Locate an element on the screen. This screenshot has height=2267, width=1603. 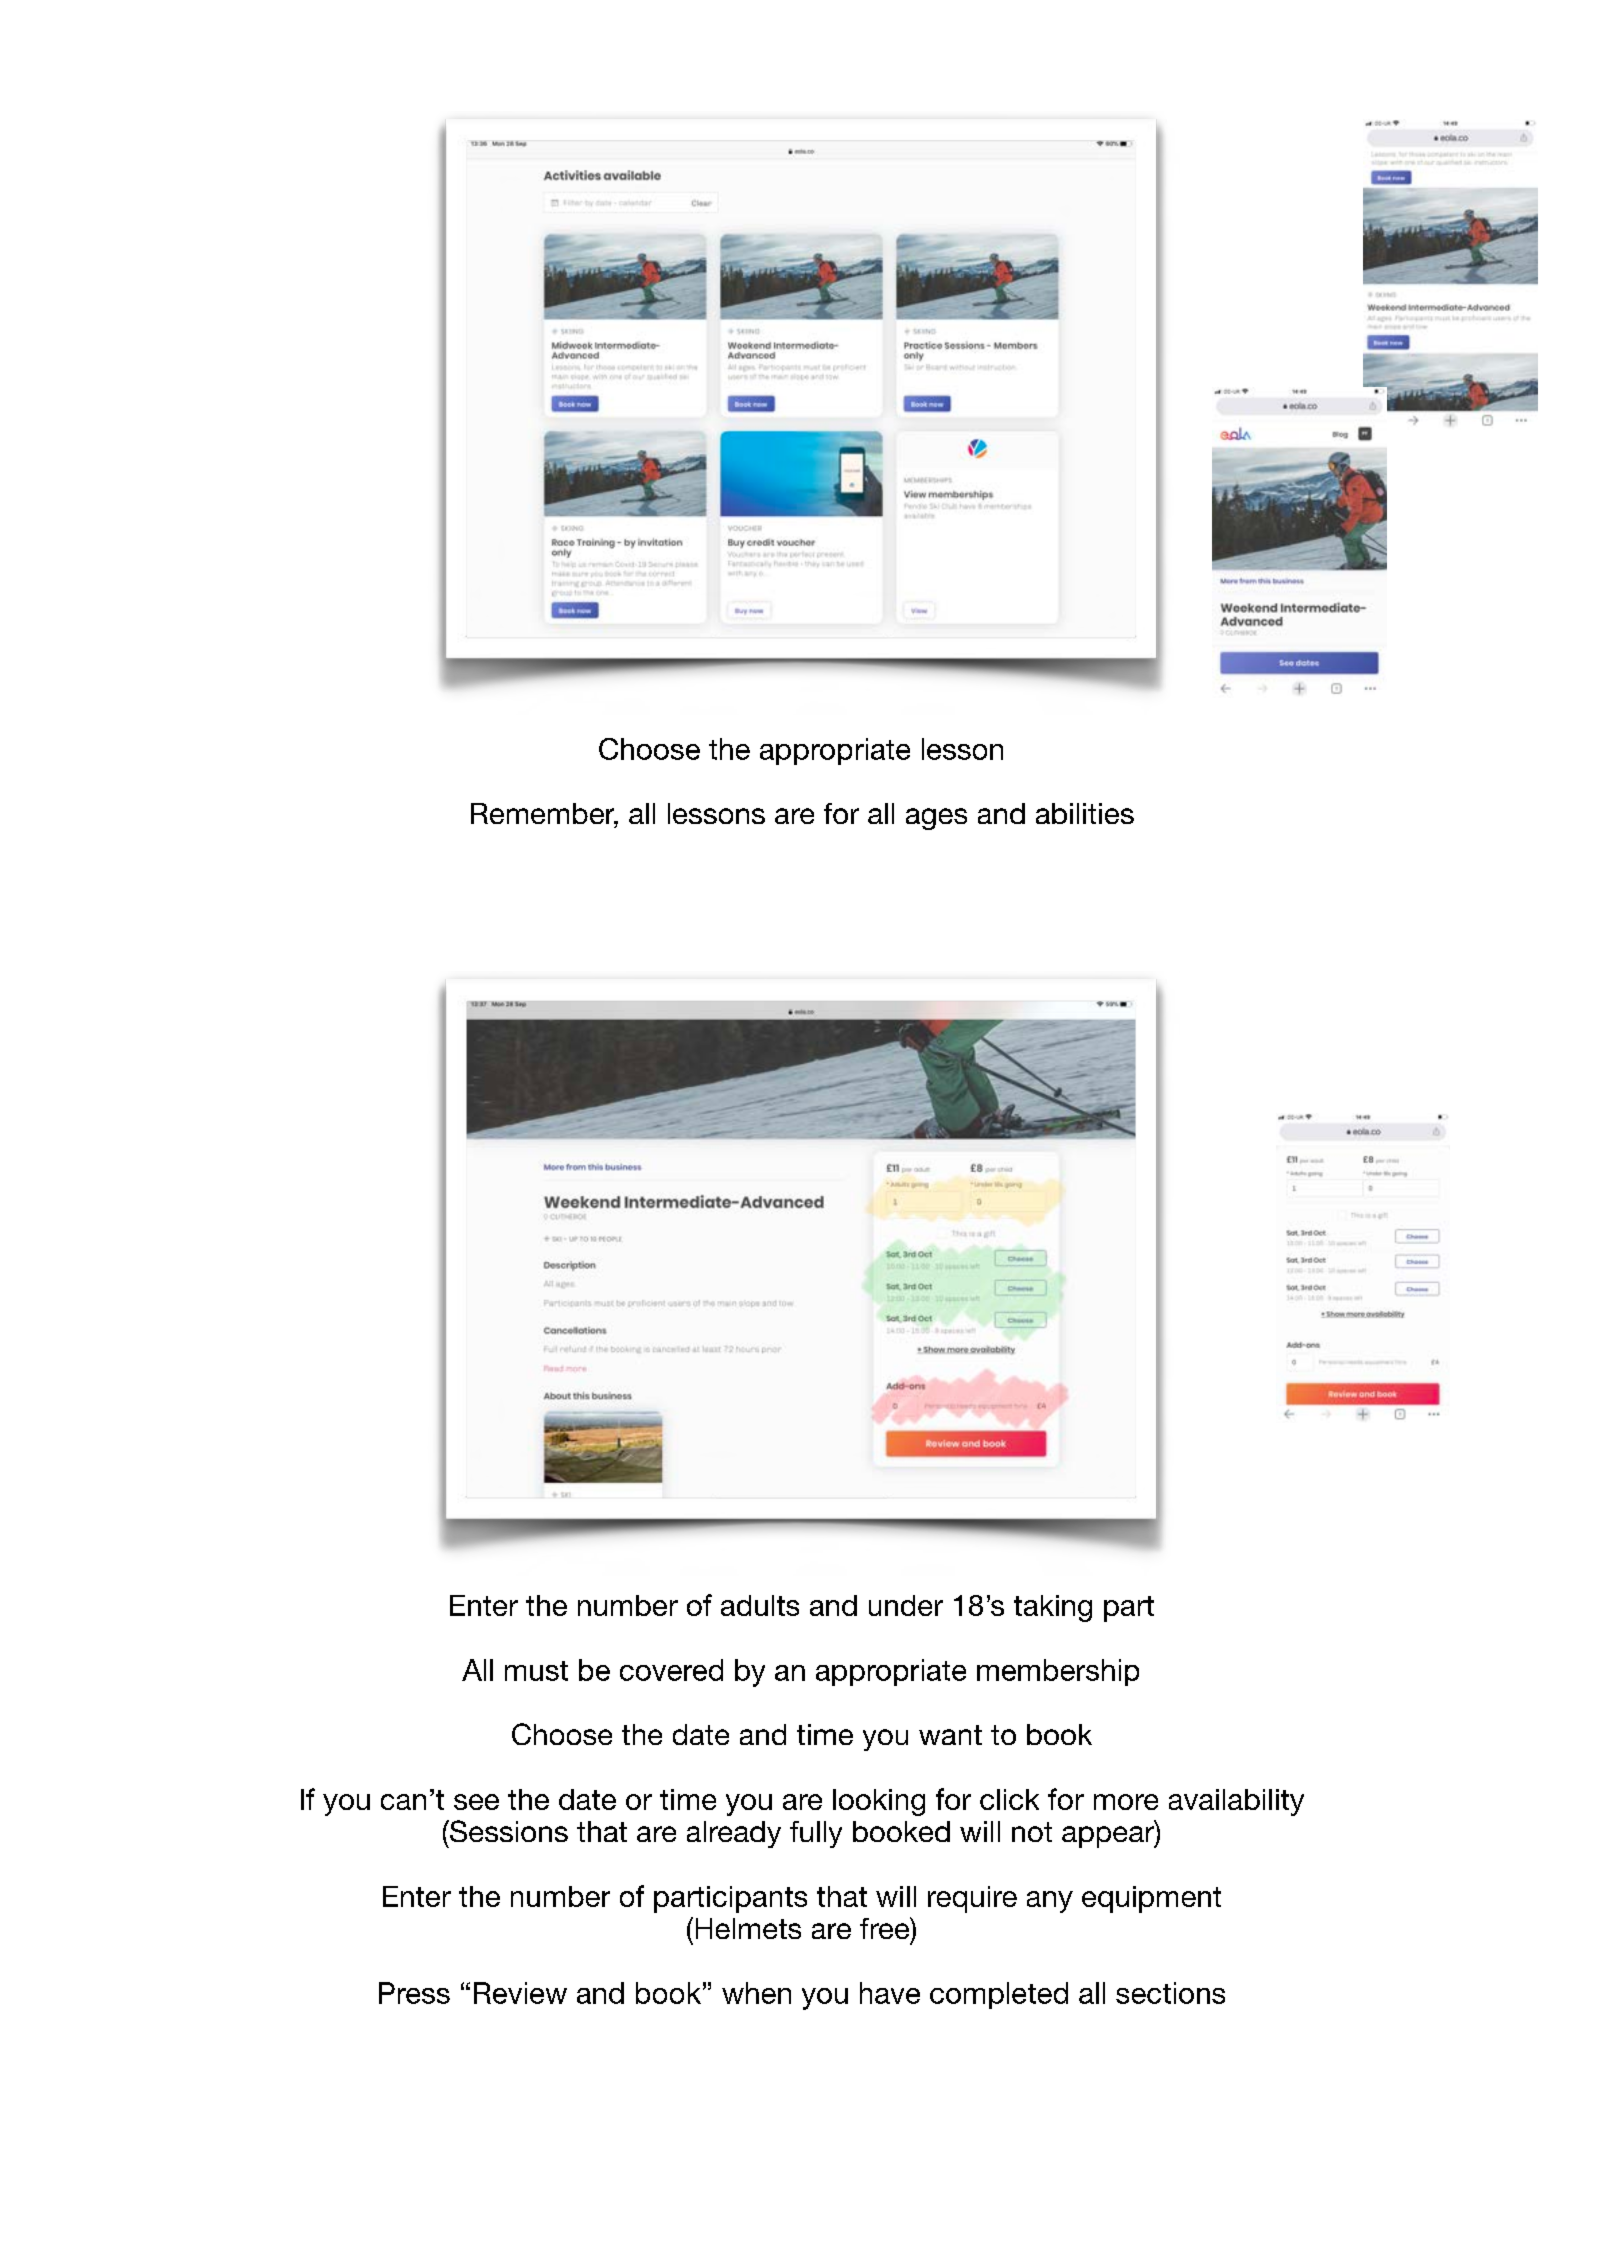
abilities is located at coordinates (1085, 813).
